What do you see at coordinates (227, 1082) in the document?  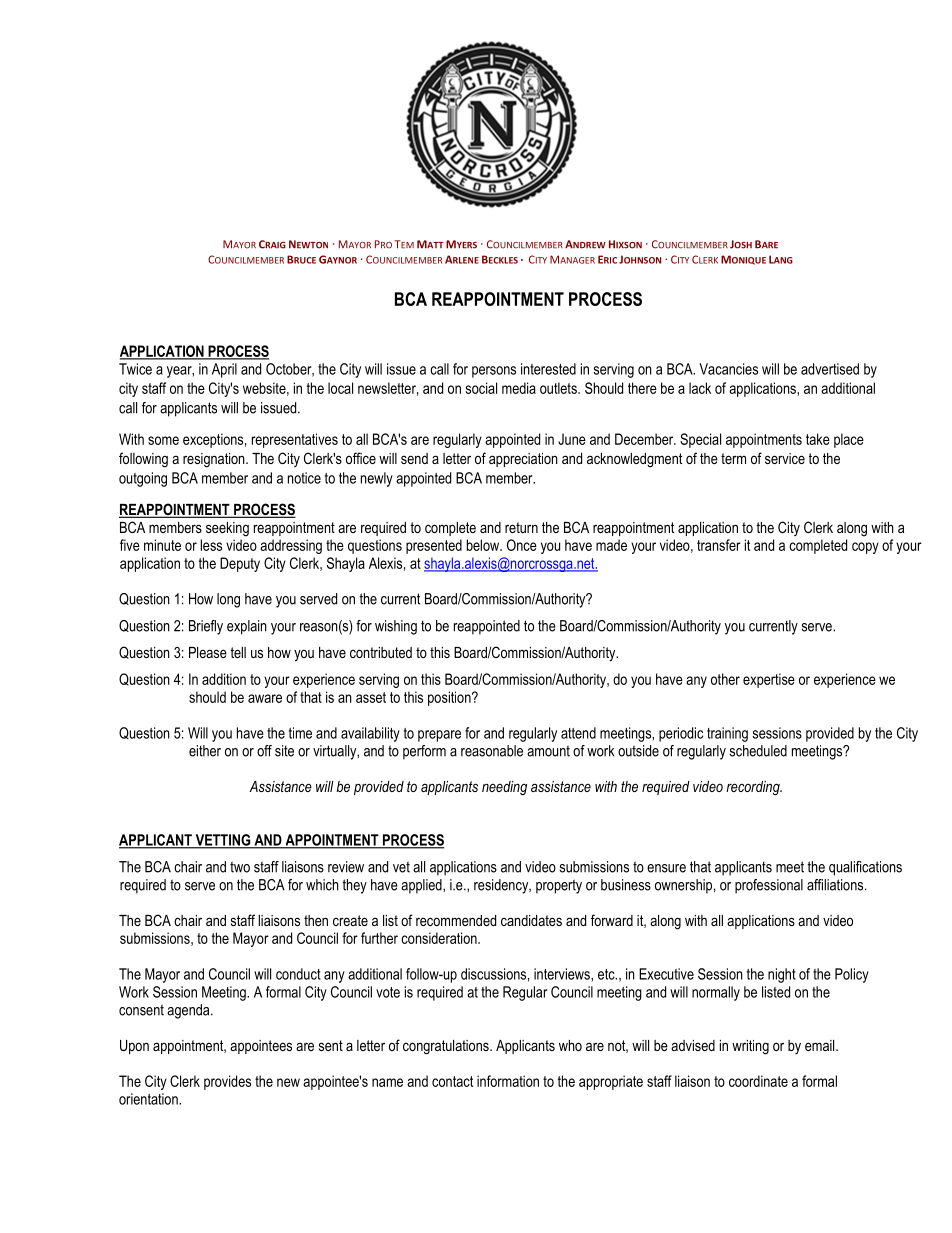 I see `provides` at bounding box center [227, 1082].
